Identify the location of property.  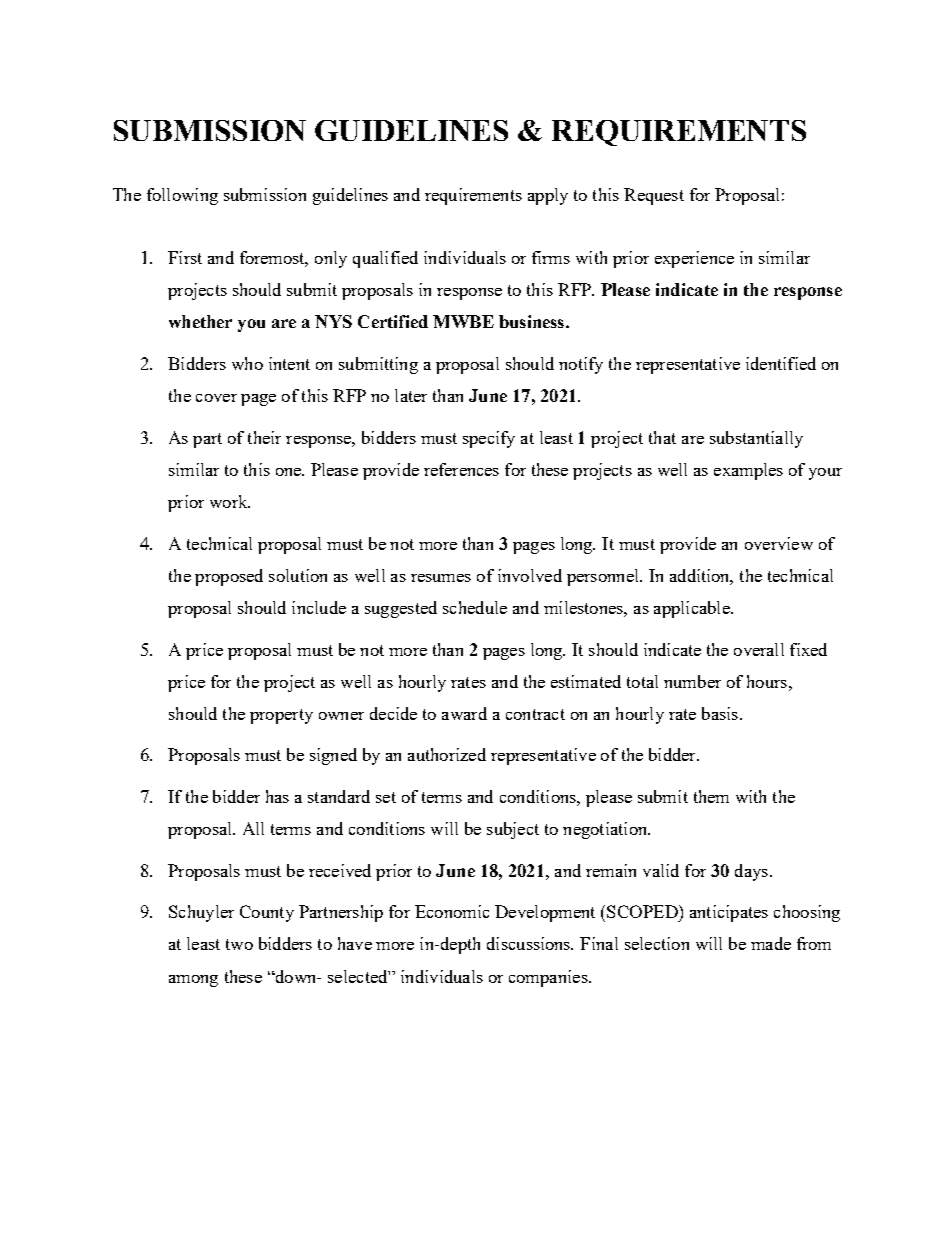
(281, 716).
